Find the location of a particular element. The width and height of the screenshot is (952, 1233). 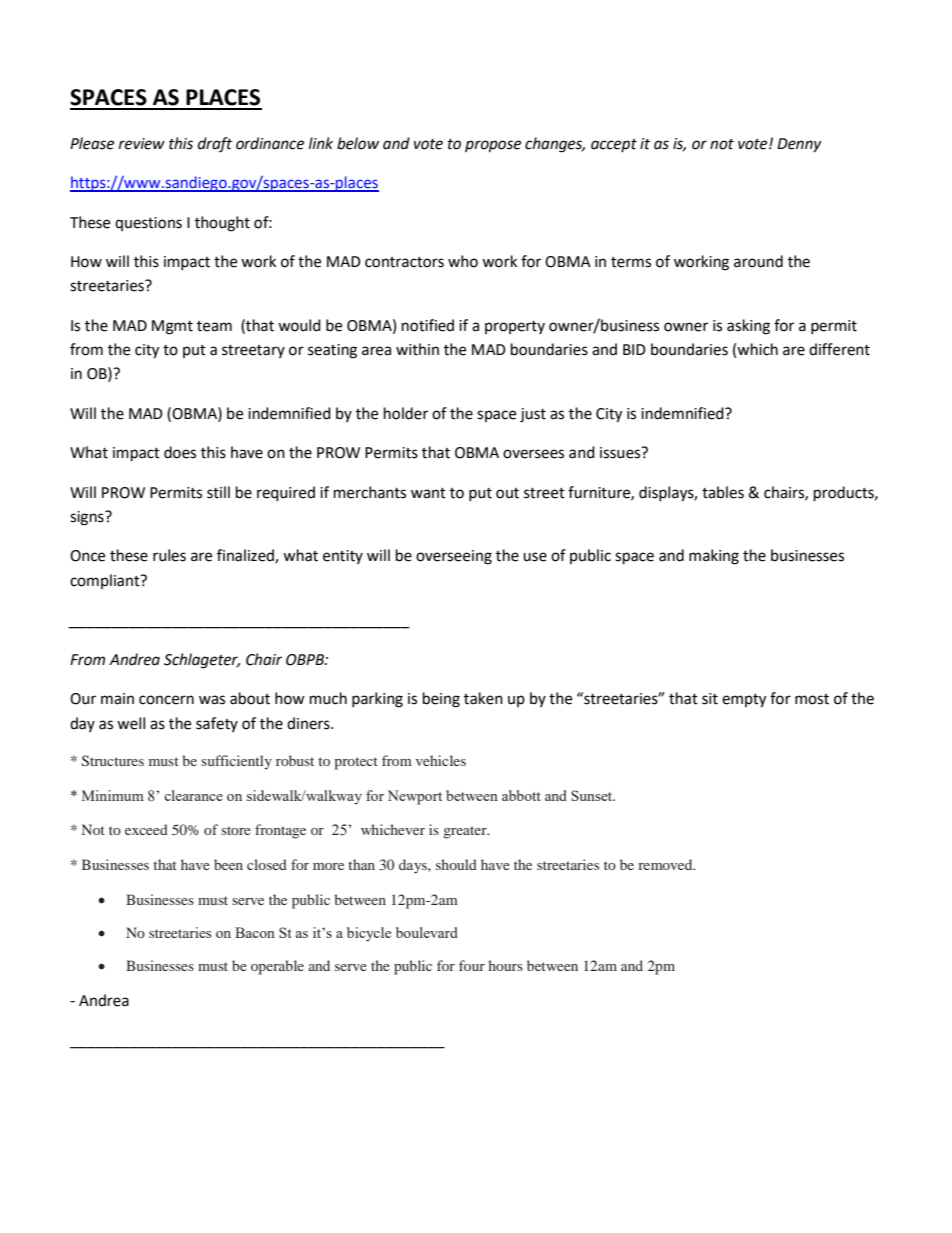

boulevard is located at coordinates (427, 932).
